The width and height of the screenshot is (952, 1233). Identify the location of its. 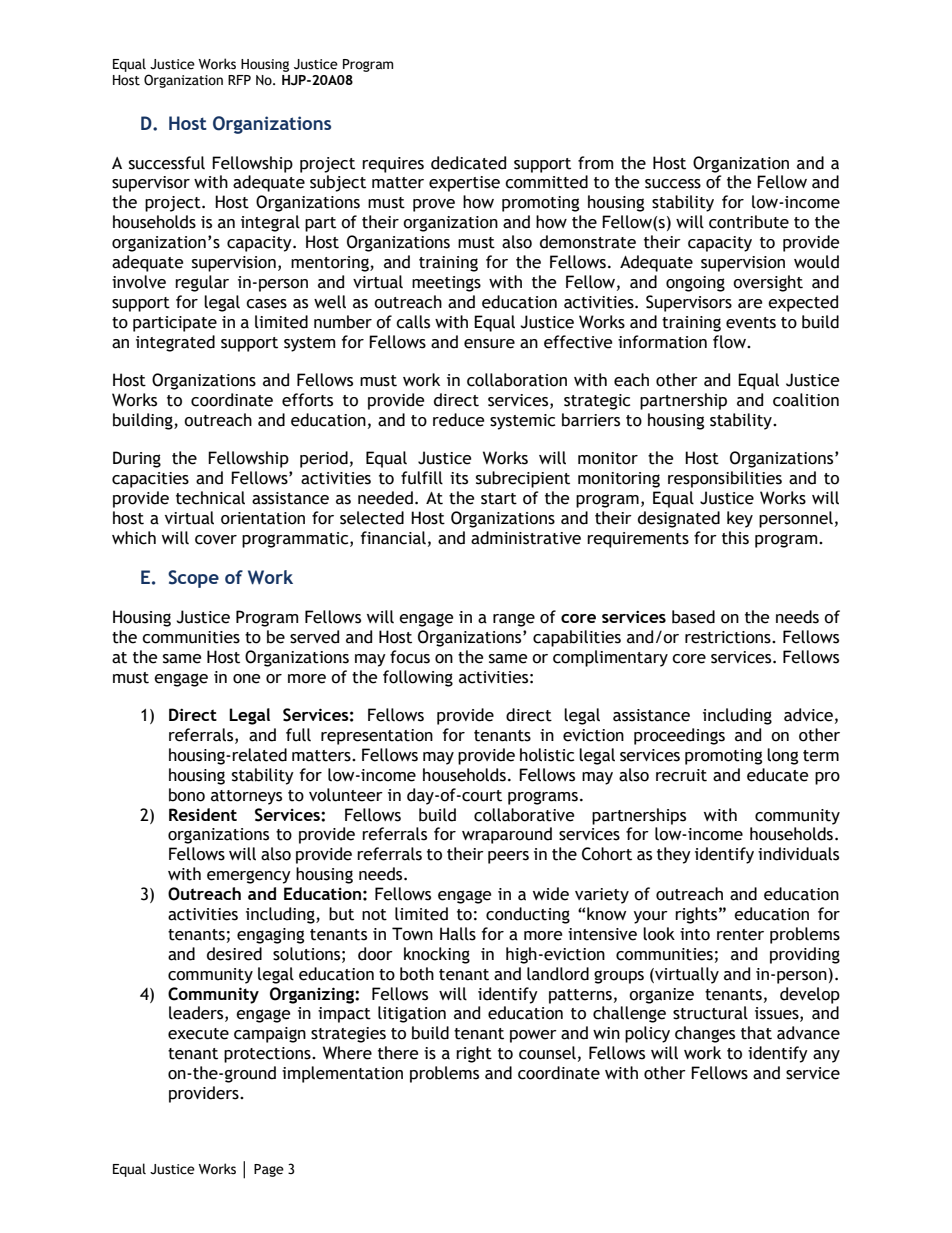
(459, 478).
